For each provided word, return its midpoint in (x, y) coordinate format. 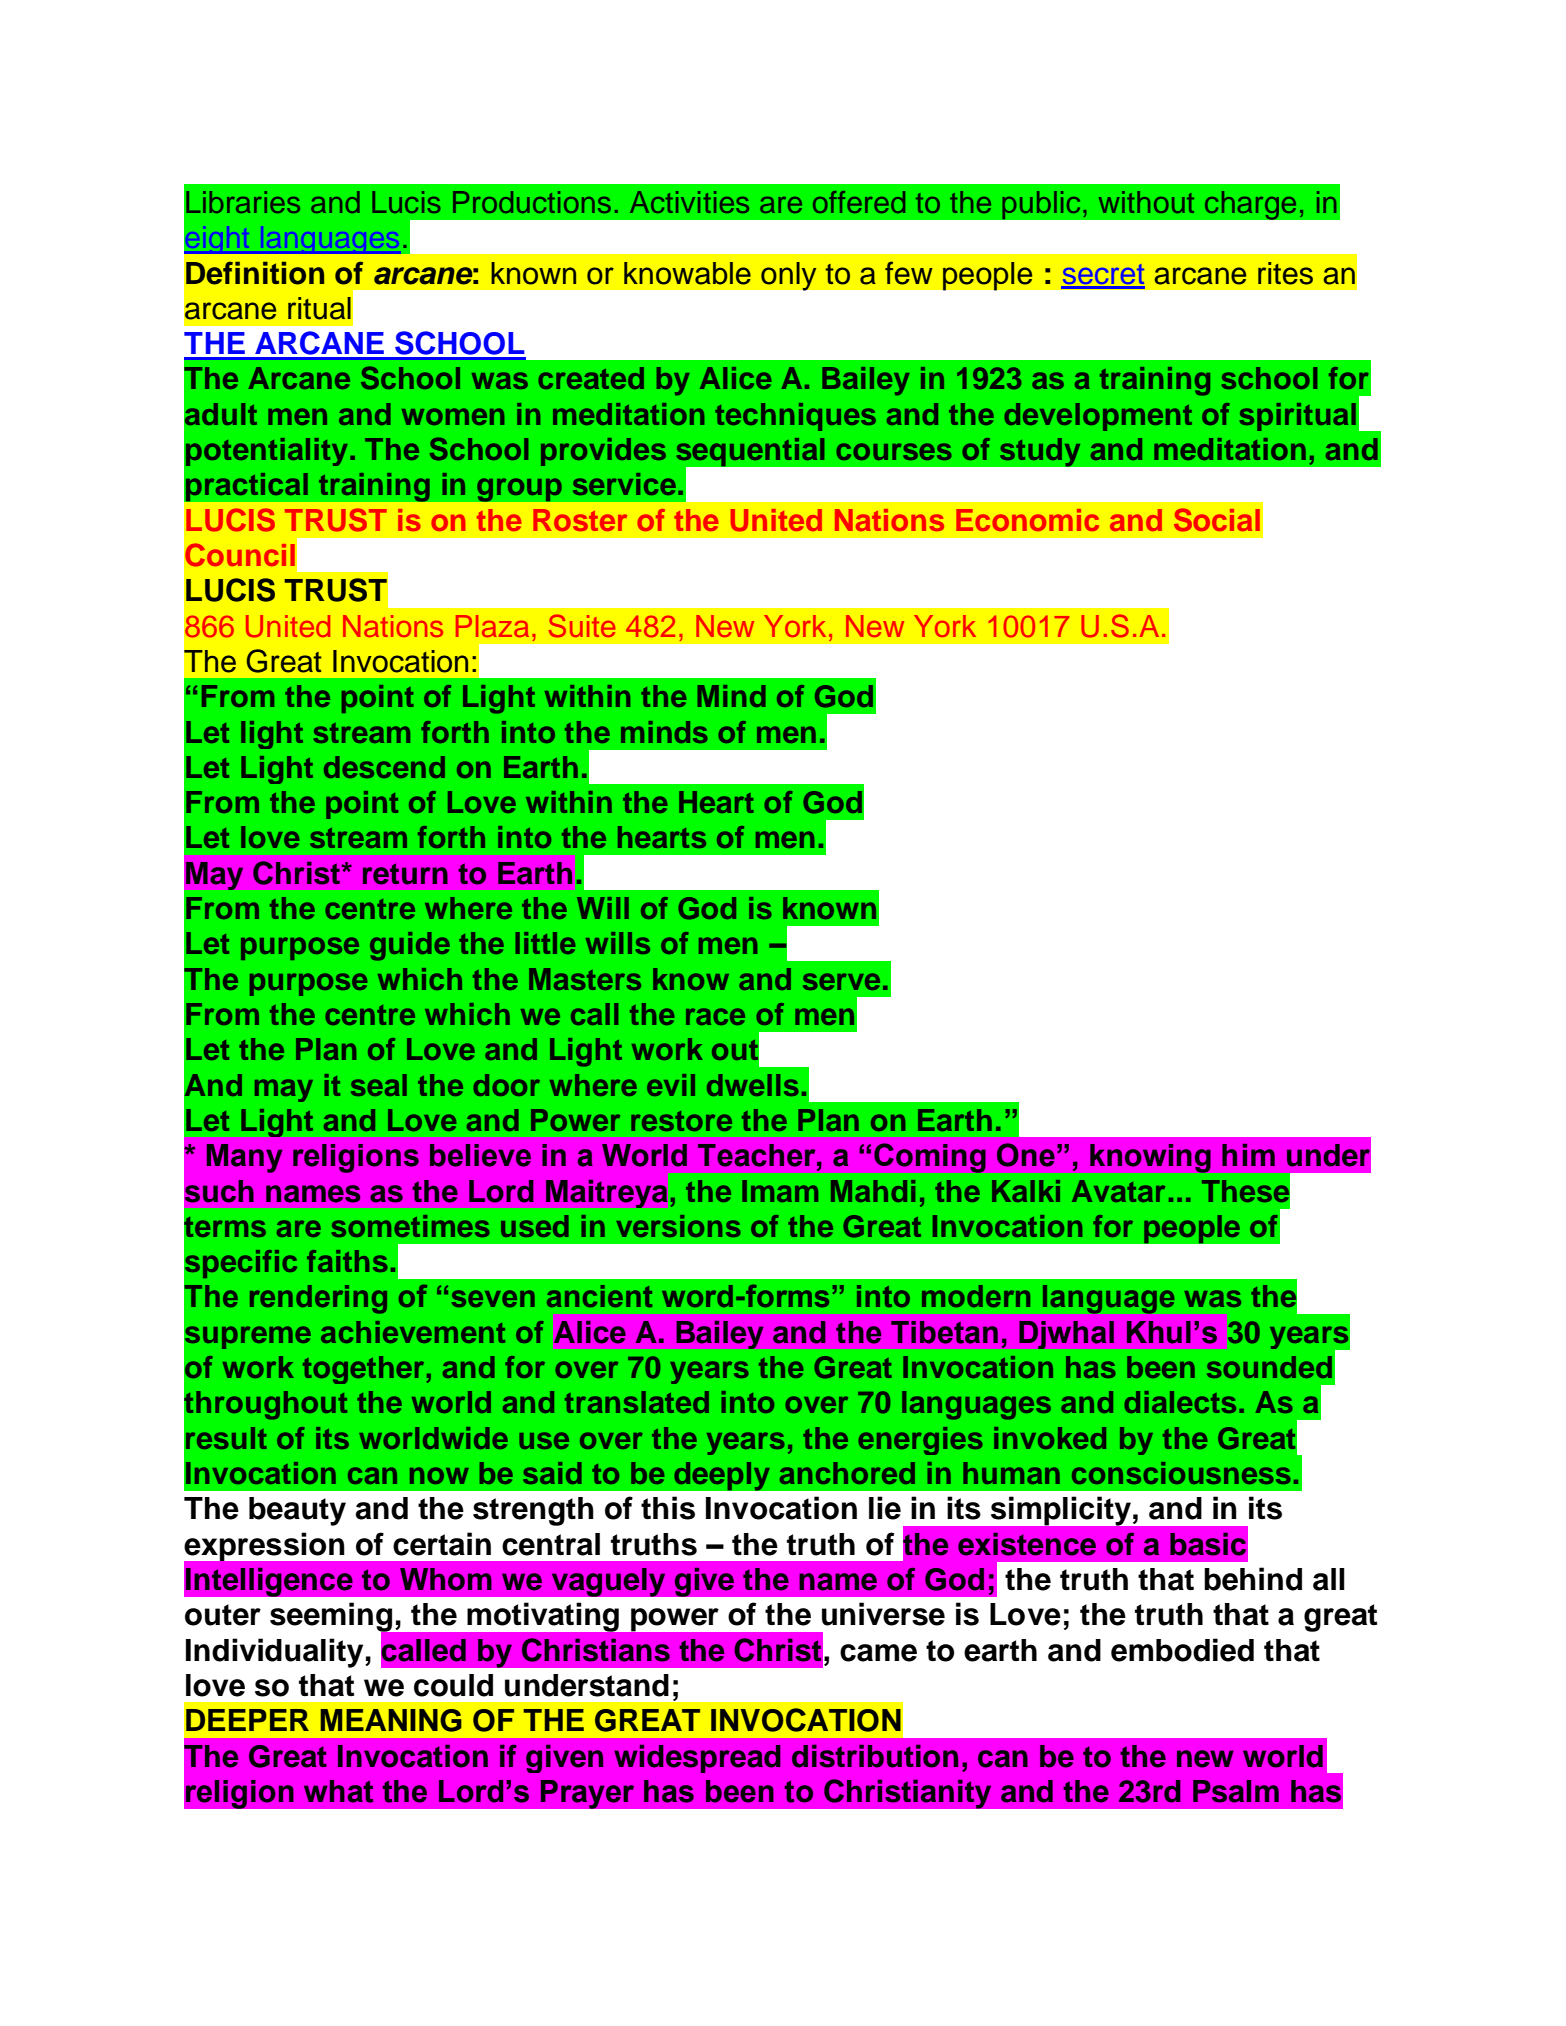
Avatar (1118, 1191)
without (1146, 202)
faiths (347, 1261)
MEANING (391, 1720)
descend (384, 767)
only (789, 276)
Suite (582, 626)
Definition (255, 273)
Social (1217, 520)
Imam (780, 1191)
